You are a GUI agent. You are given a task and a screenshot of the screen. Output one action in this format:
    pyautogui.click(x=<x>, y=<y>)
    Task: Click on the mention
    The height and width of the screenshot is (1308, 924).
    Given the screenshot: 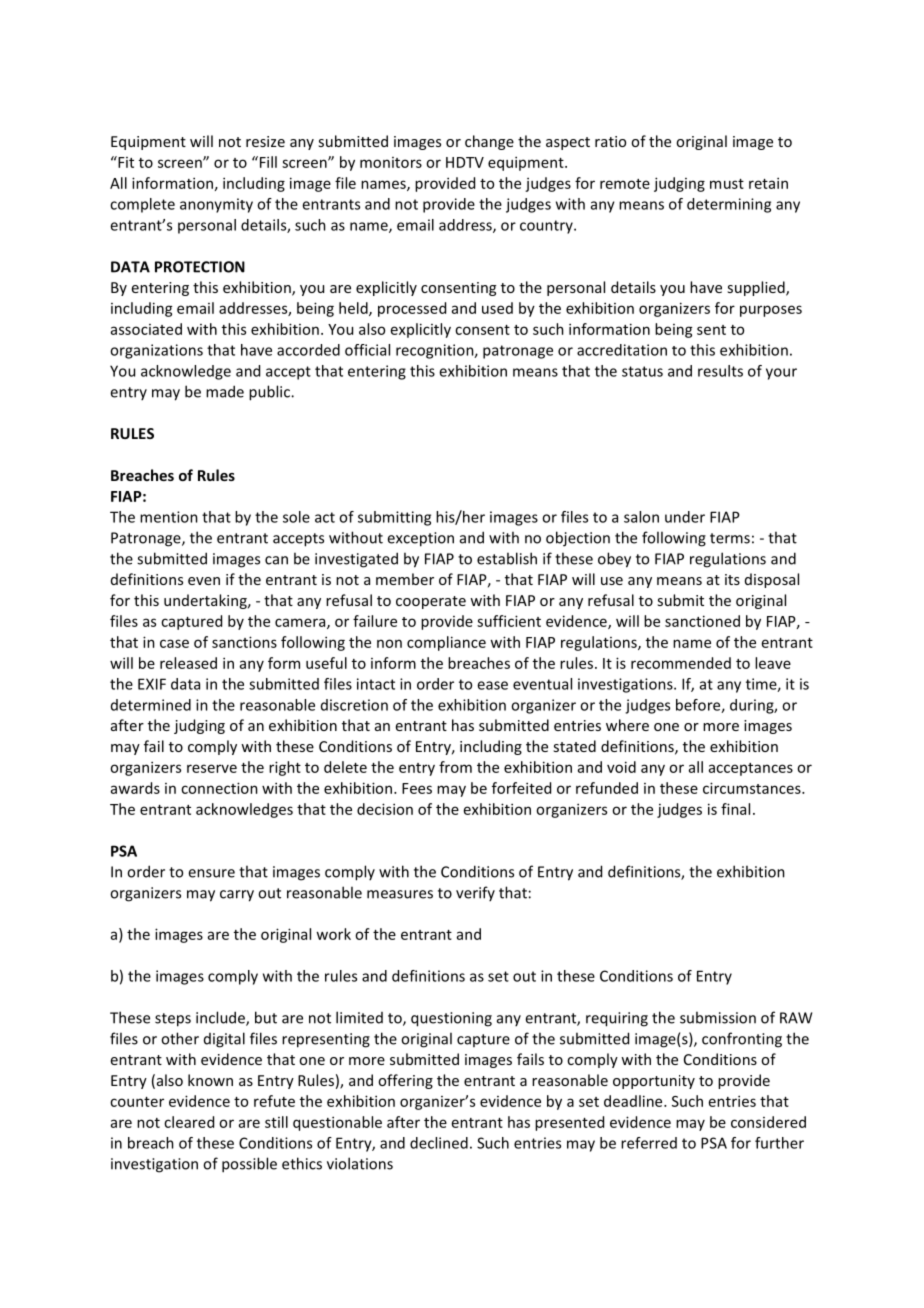 What is the action you would take?
    pyautogui.click(x=169, y=517)
